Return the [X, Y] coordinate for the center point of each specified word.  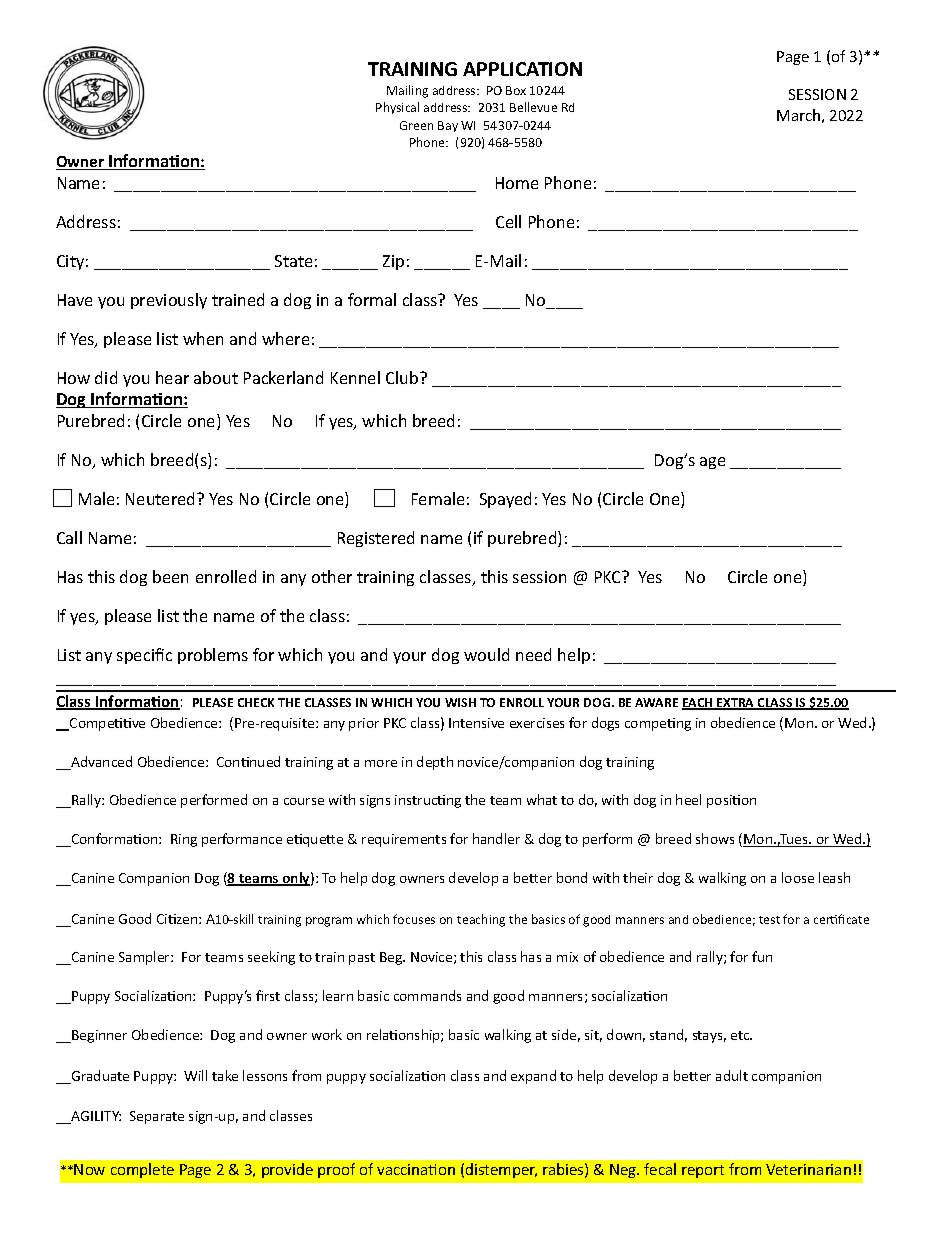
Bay [448, 126]
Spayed [505, 500]
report [703, 1171]
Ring [184, 840]
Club [403, 377]
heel [688, 799]
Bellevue [533, 107]
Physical [397, 108]
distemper [501, 1170]
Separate [157, 1117]
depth [435, 763]
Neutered [162, 498]
